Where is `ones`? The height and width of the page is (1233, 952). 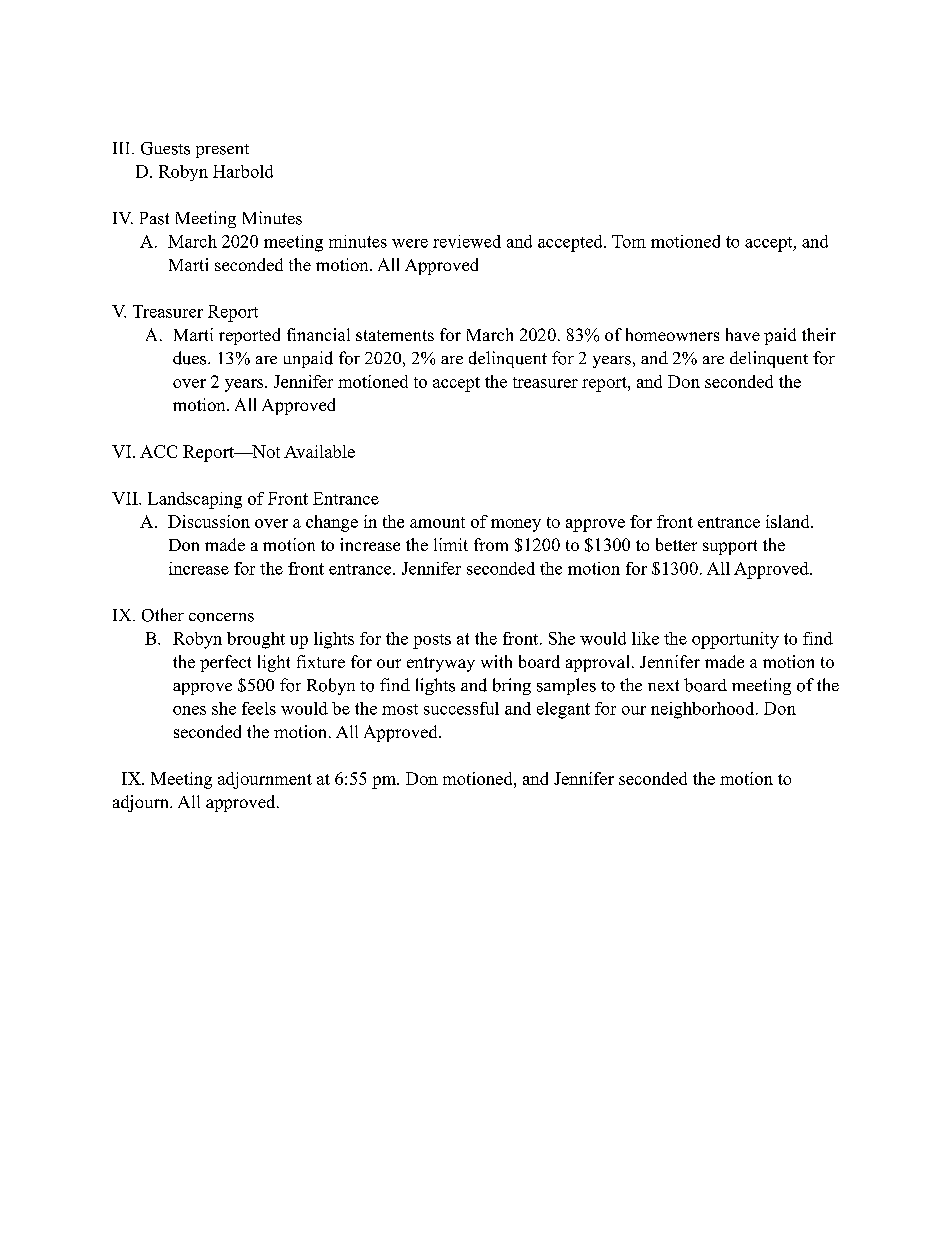
ones is located at coordinates (189, 710).
